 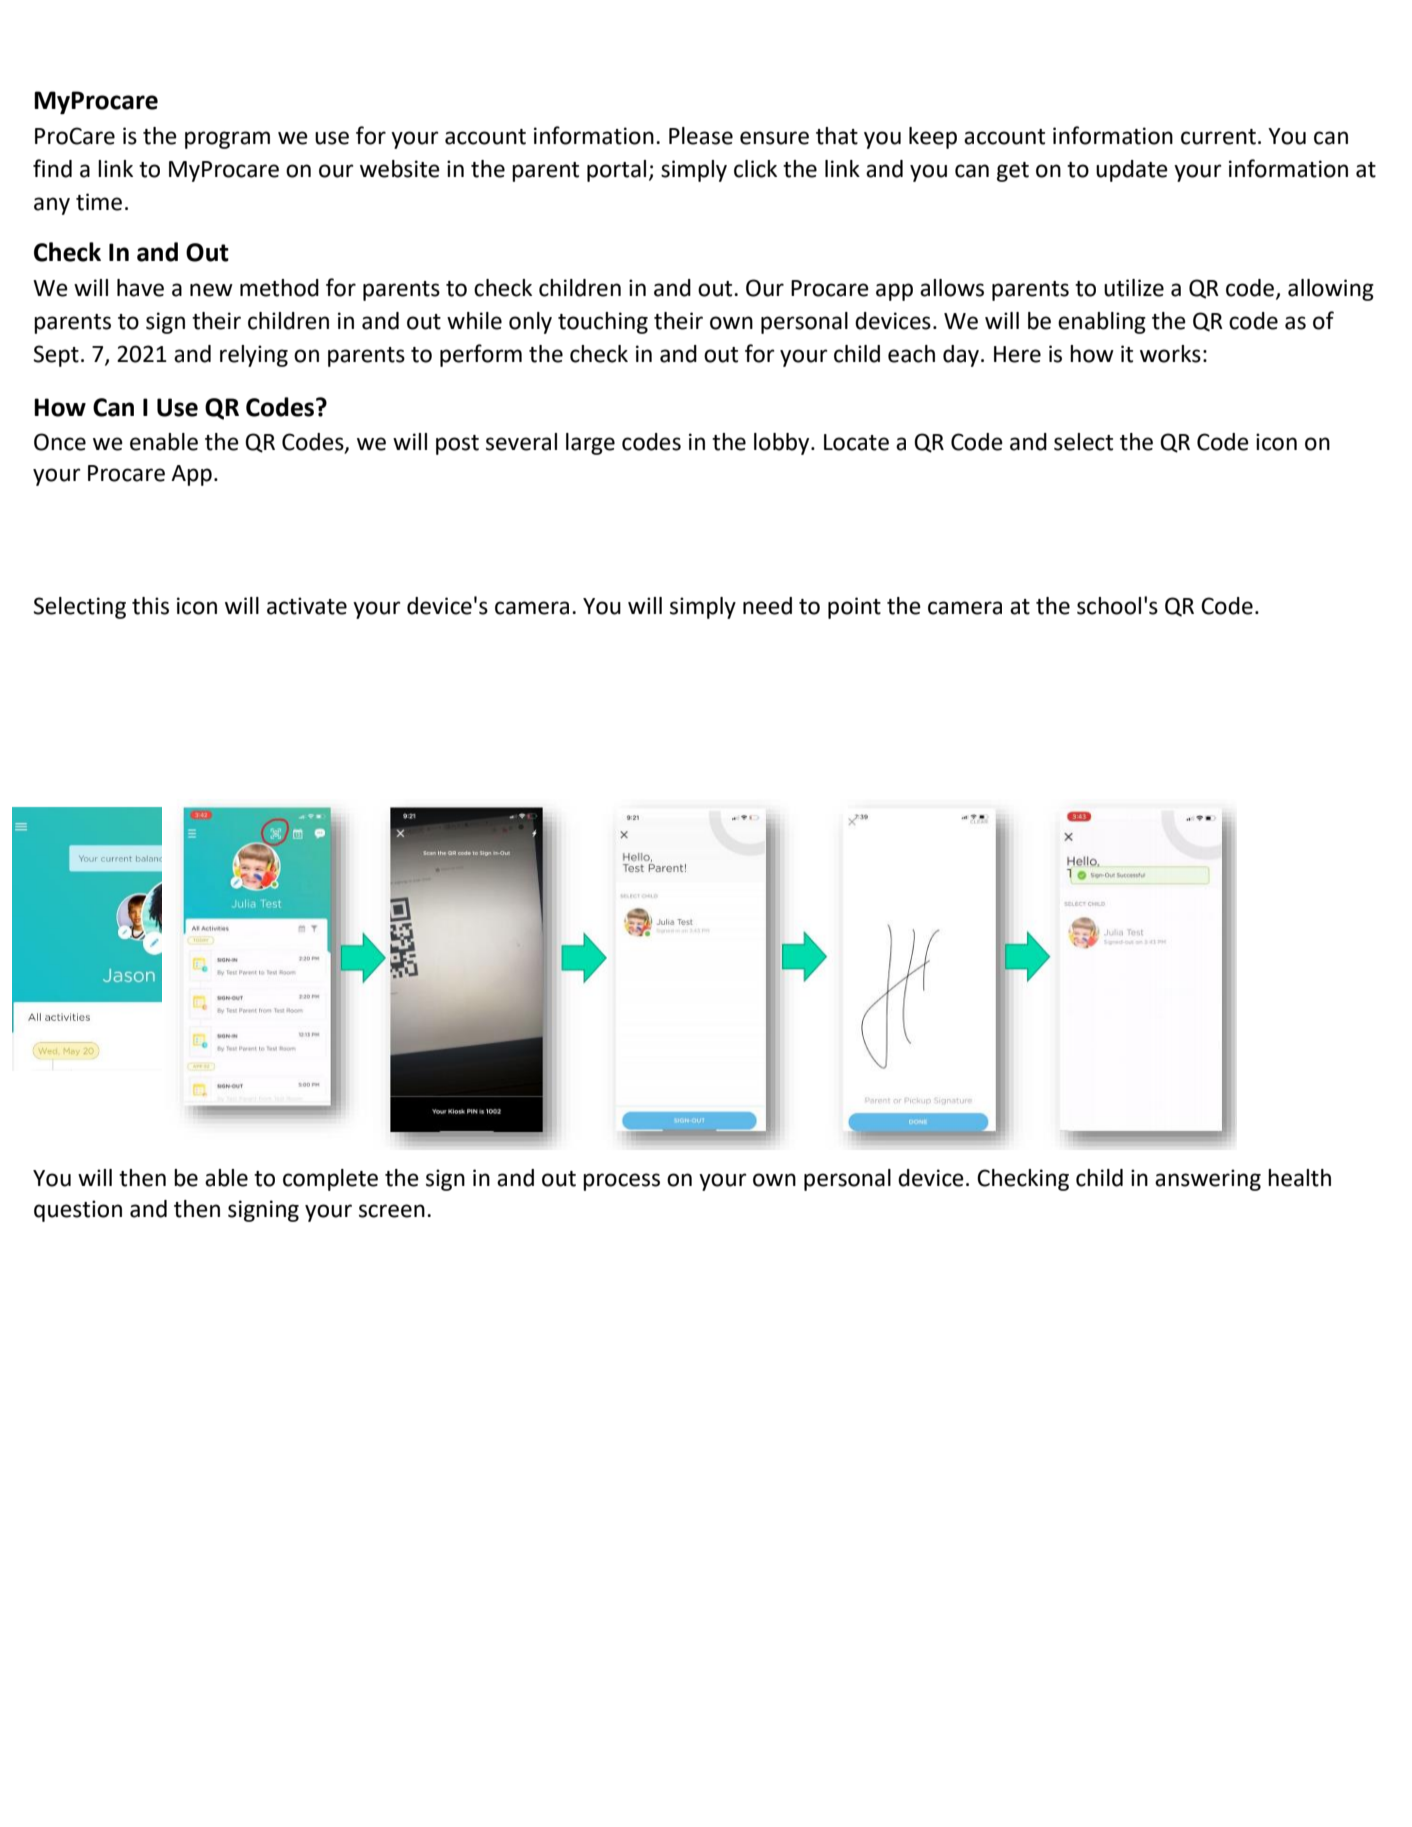 What do you see at coordinates (621, 1182) in the image?
I see `process` at bounding box center [621, 1182].
